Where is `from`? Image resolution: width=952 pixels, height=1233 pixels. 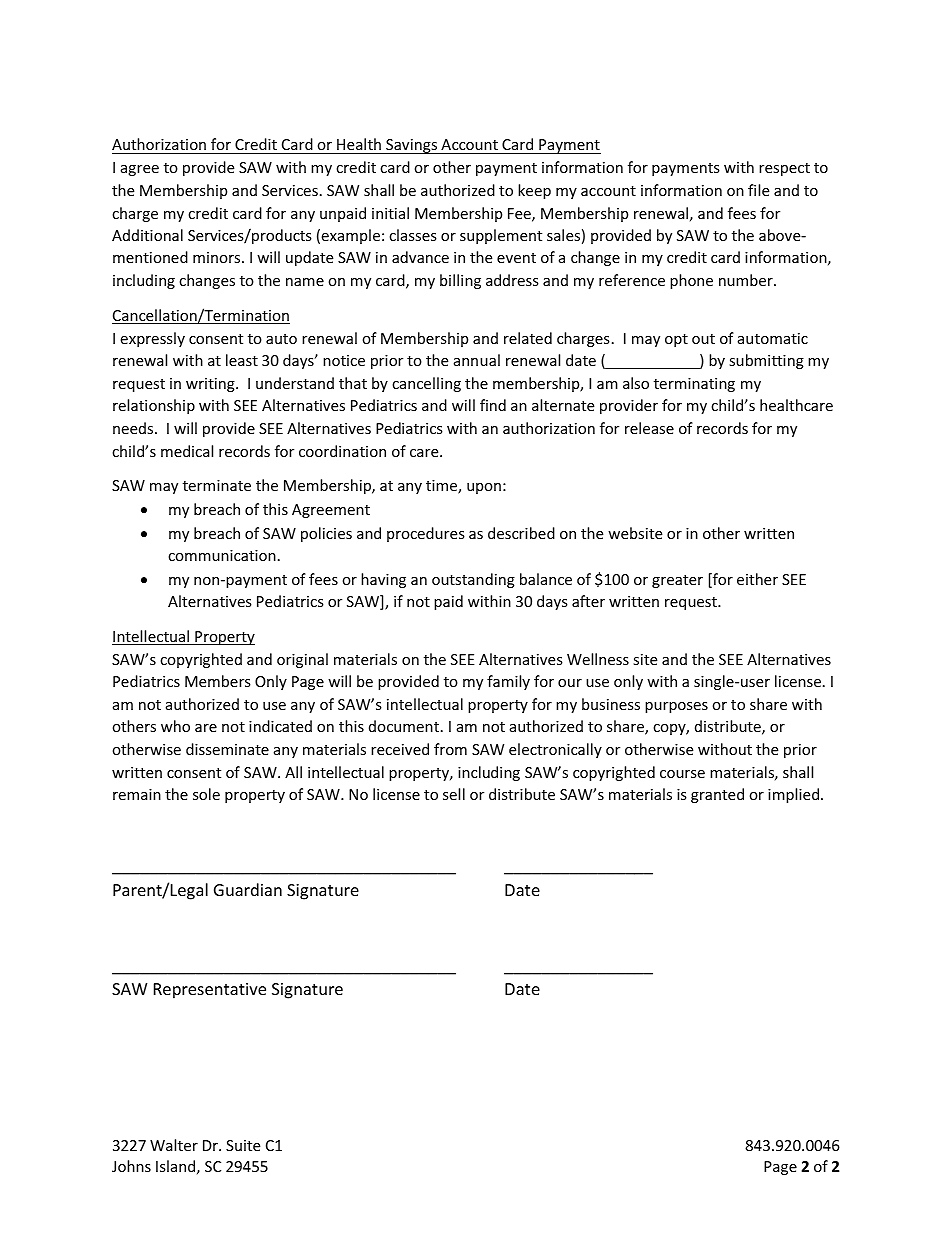
from is located at coordinates (450, 749).
